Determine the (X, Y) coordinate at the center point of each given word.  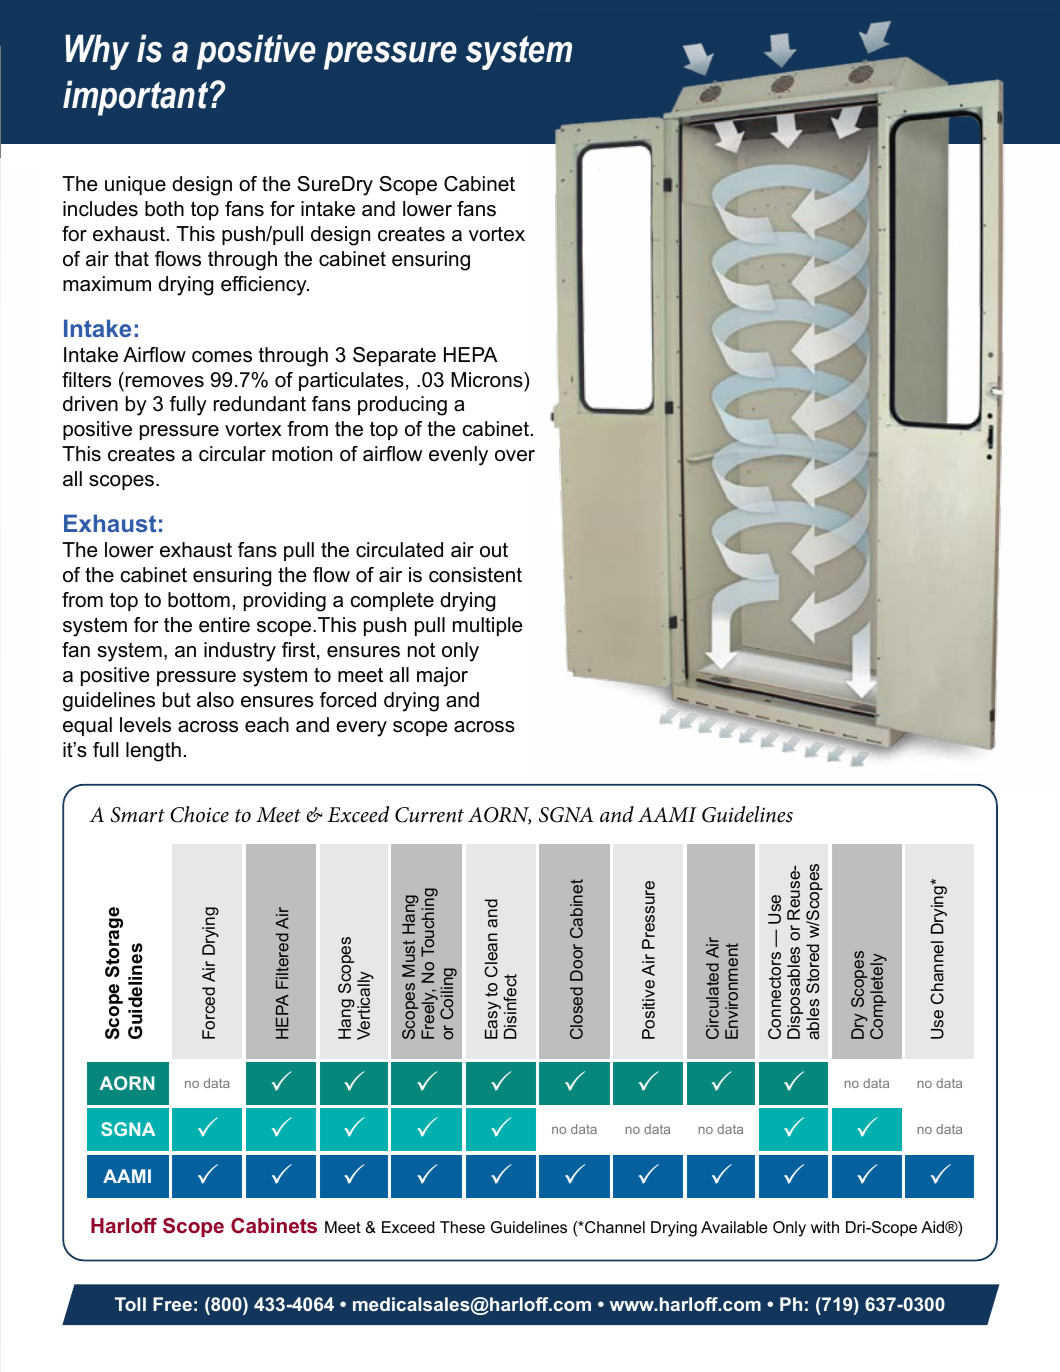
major (442, 677)
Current (429, 815)
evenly (458, 456)
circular (232, 454)
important (137, 98)
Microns (488, 380)
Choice (199, 814)
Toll (130, 1304)
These (462, 1227)
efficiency (265, 286)
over (515, 456)
